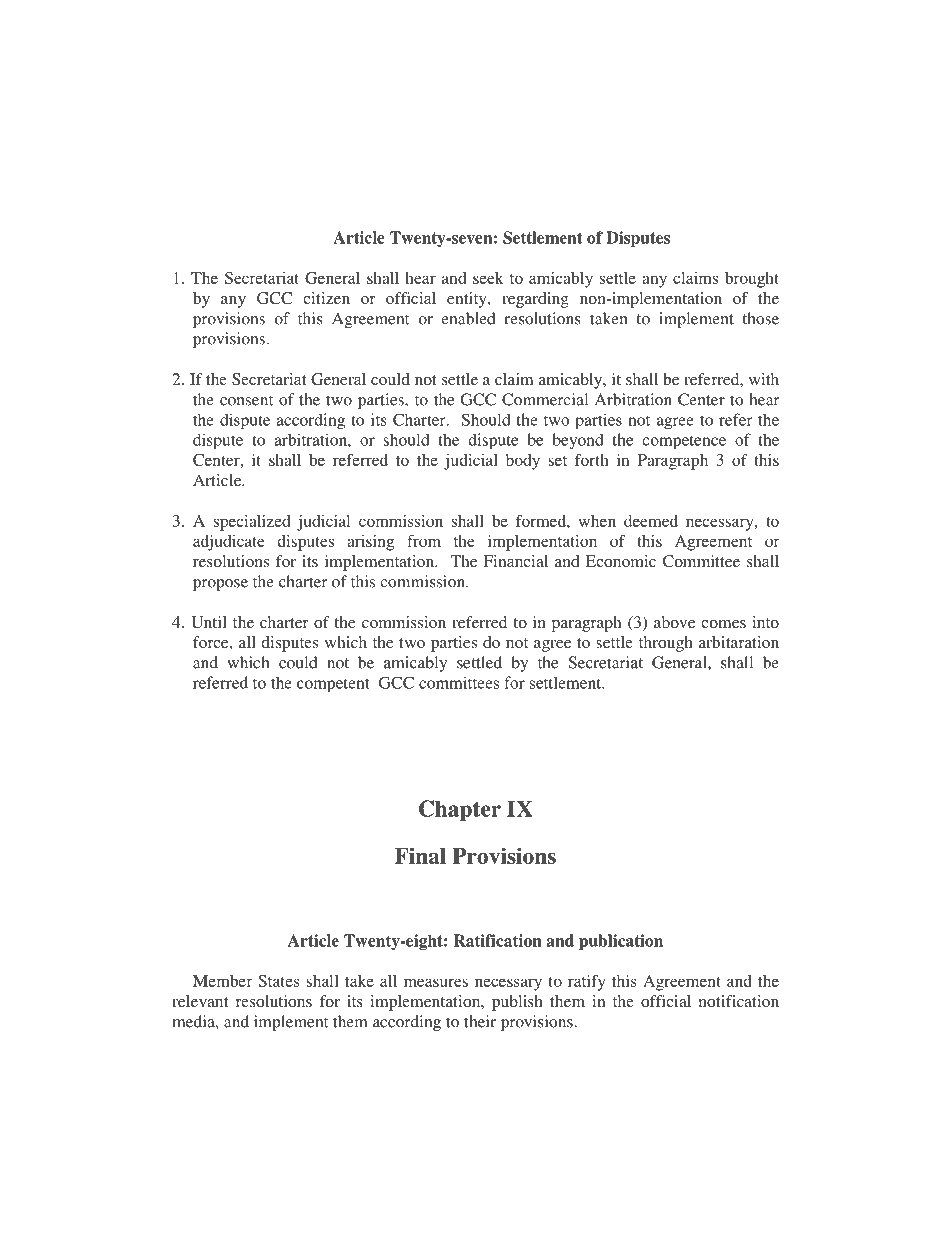  I want to click on brought, so click(752, 280).
